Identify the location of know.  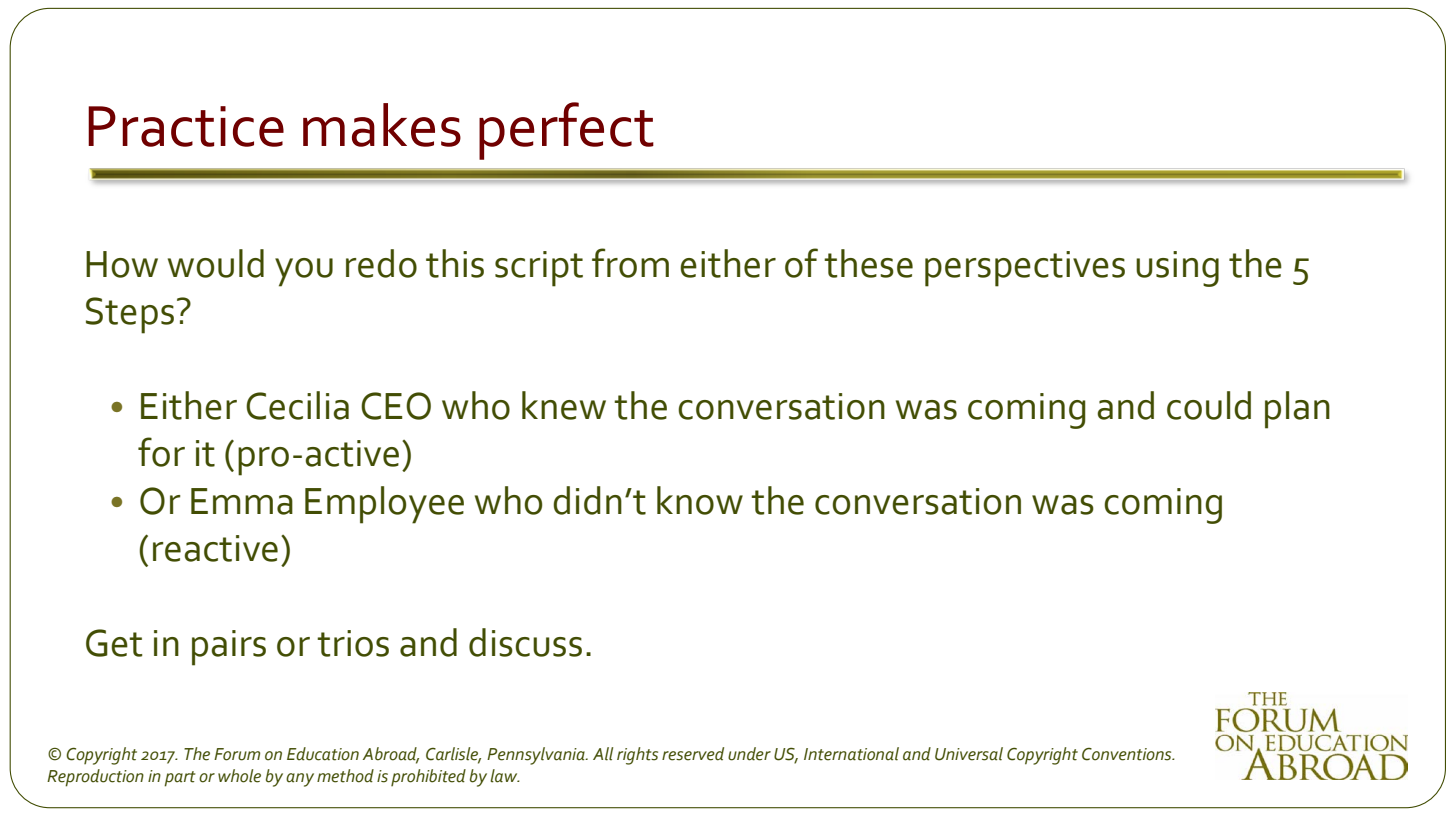
(700, 500).
